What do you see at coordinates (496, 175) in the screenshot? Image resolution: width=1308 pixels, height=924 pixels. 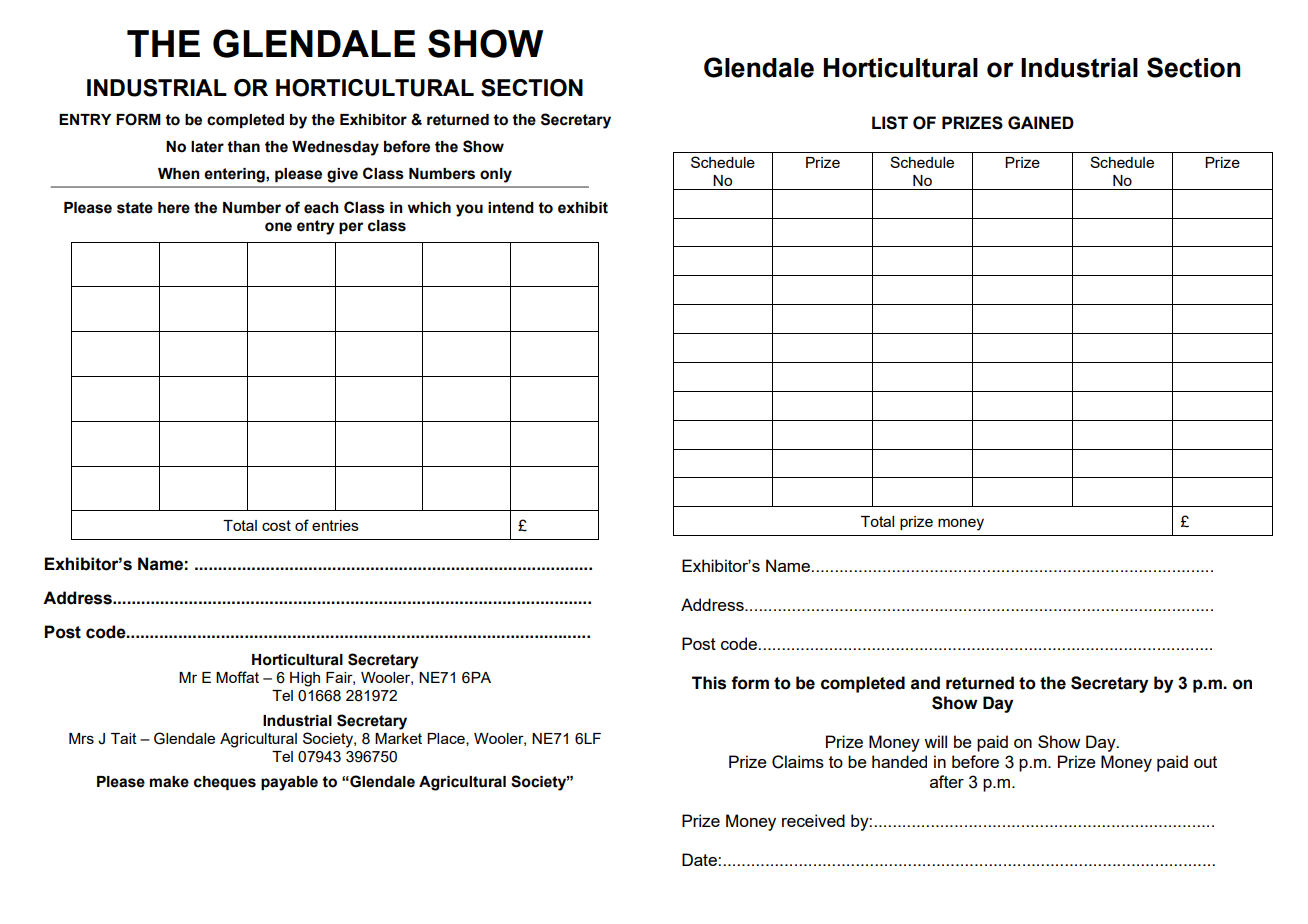 I see `only` at bounding box center [496, 175].
